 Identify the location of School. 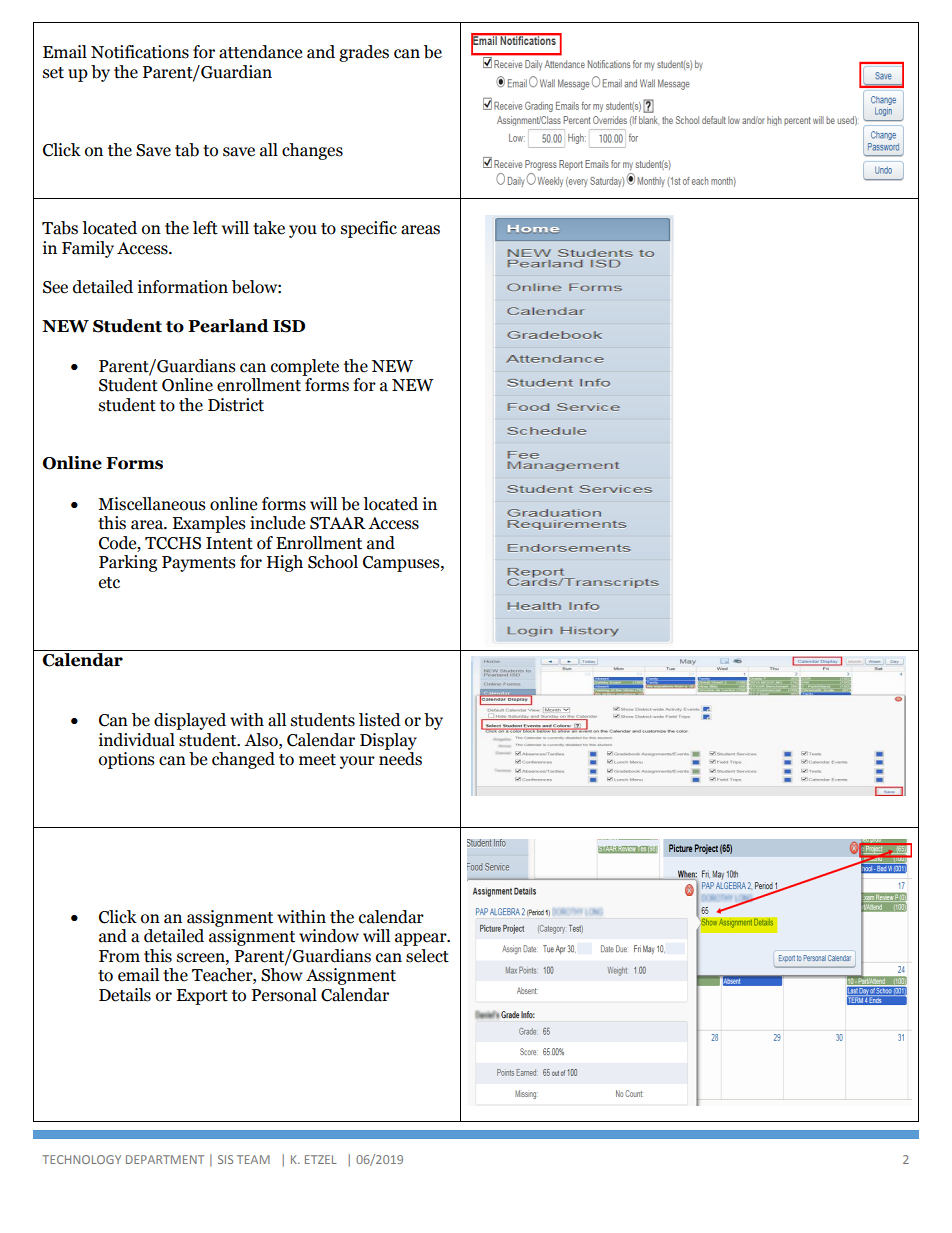
(333, 562).
